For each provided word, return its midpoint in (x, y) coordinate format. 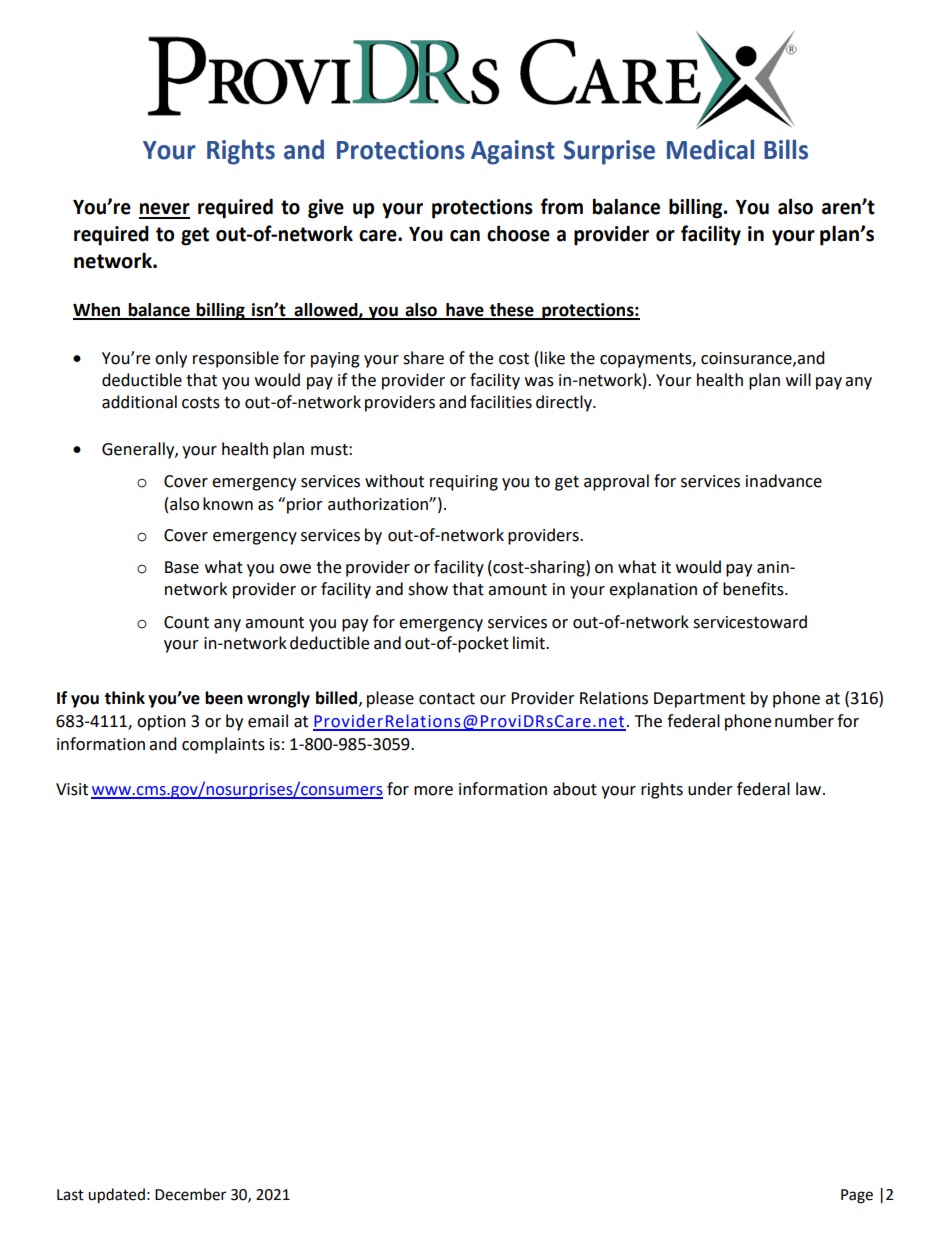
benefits (754, 589)
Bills (786, 149)
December (190, 1194)
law (810, 789)
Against (513, 152)
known (228, 504)
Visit (72, 789)
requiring (464, 483)
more (433, 791)
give (326, 209)
